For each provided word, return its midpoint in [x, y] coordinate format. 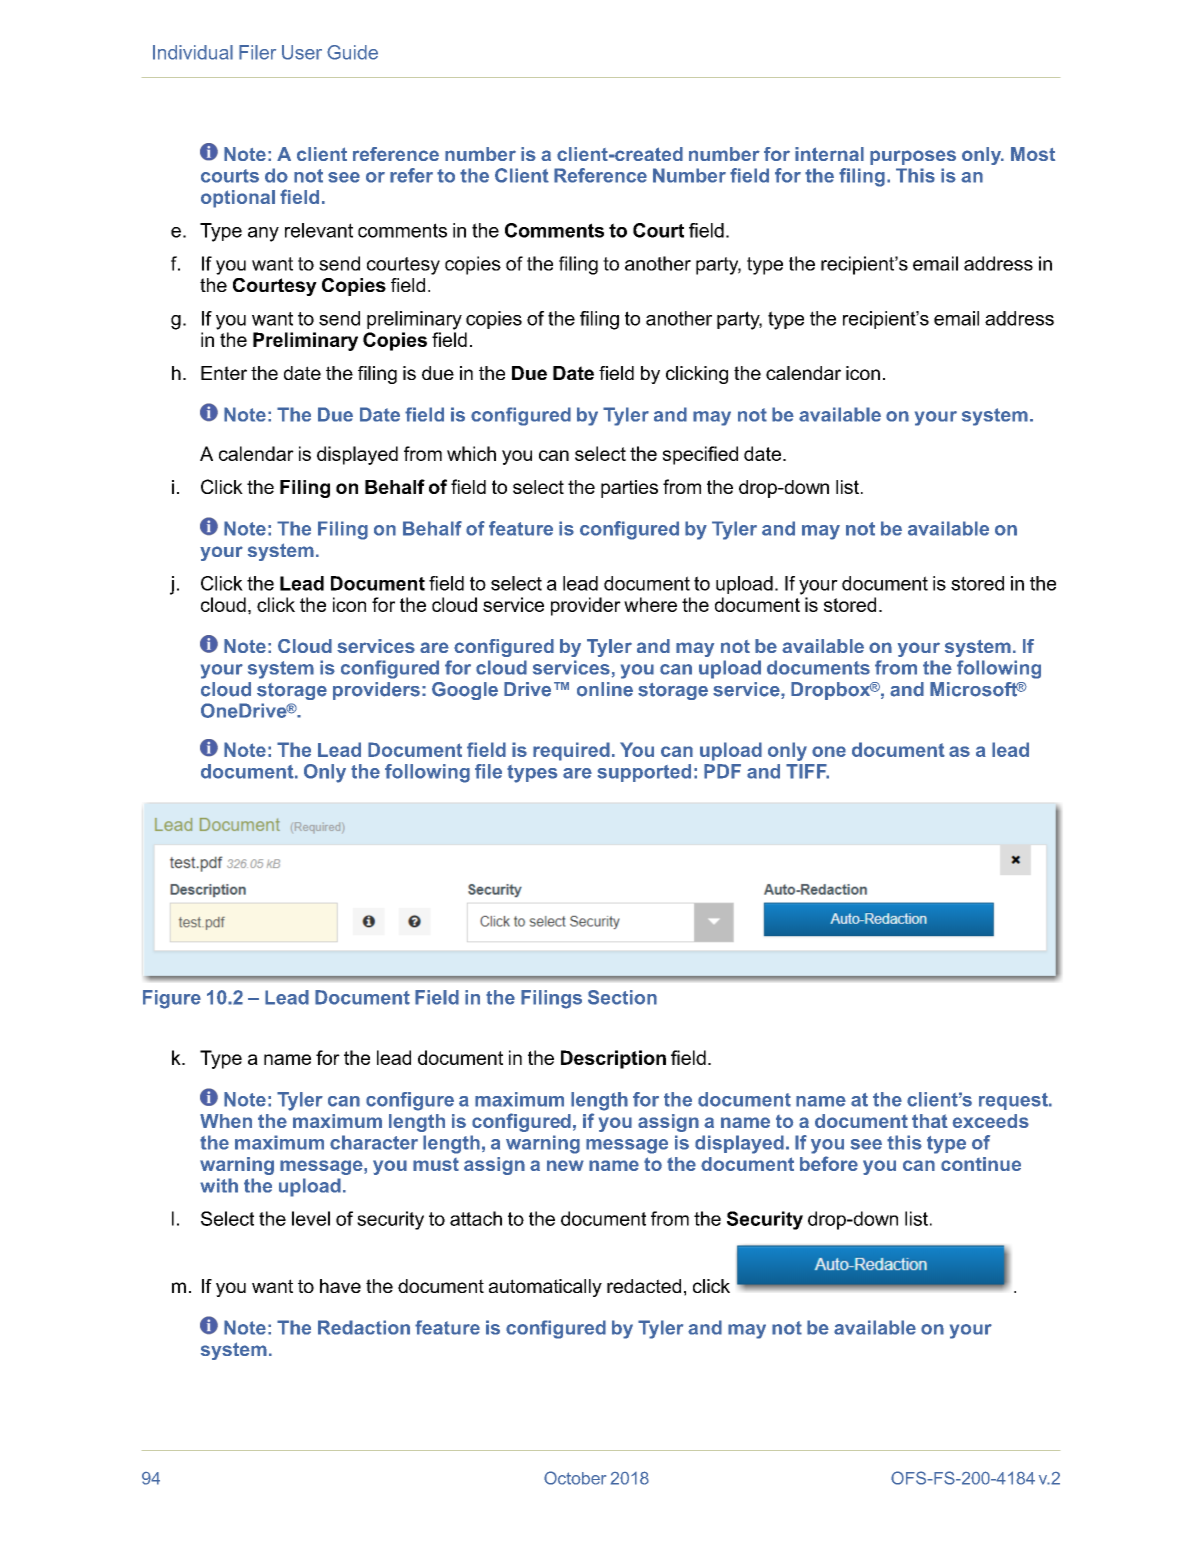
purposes [913, 157]
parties [629, 489]
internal [829, 154]
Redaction [364, 1327]
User [302, 52]
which [471, 453]
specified [700, 455]
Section [622, 997]
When [226, 1121]
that [930, 1121]
